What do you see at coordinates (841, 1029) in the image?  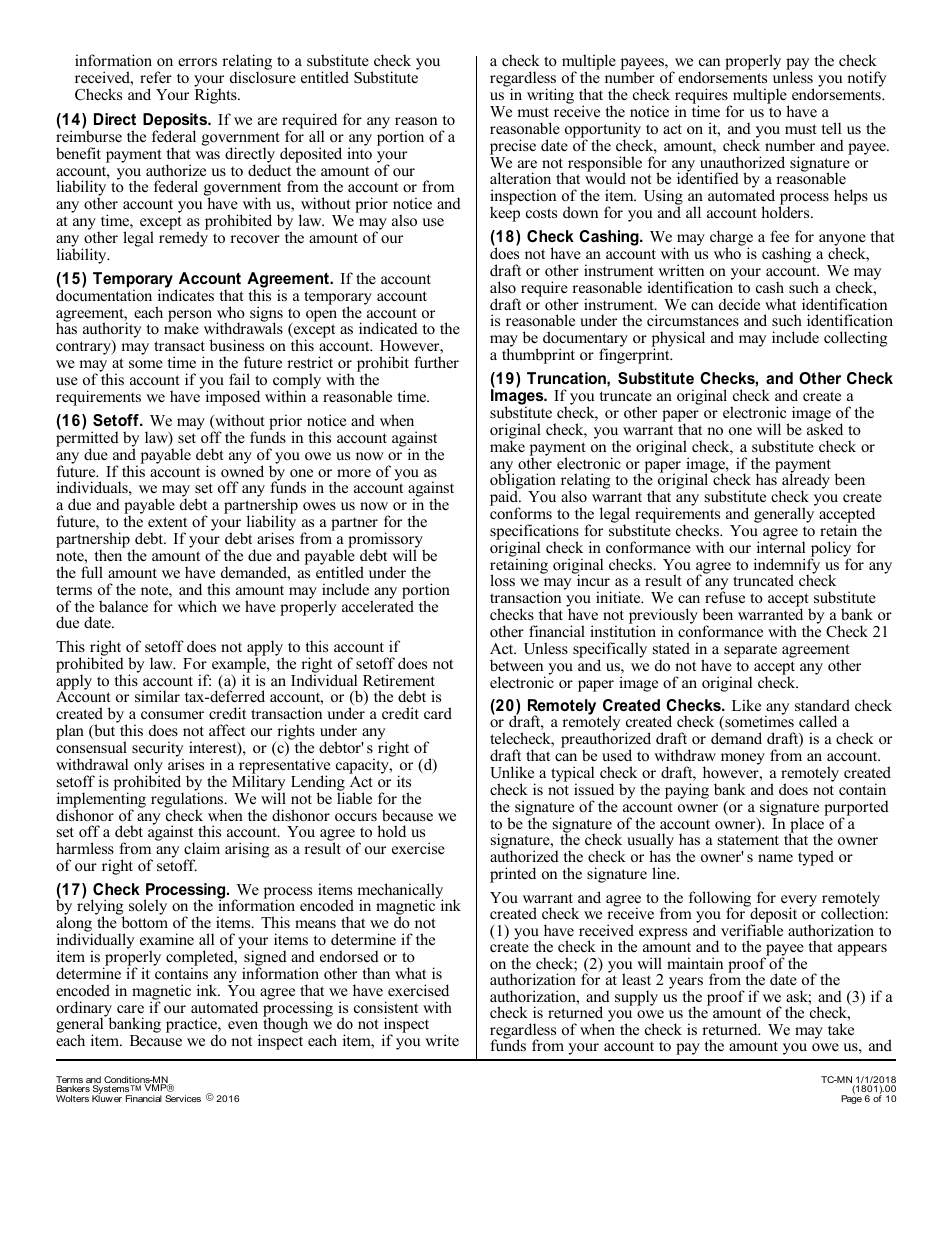 I see `take` at bounding box center [841, 1029].
